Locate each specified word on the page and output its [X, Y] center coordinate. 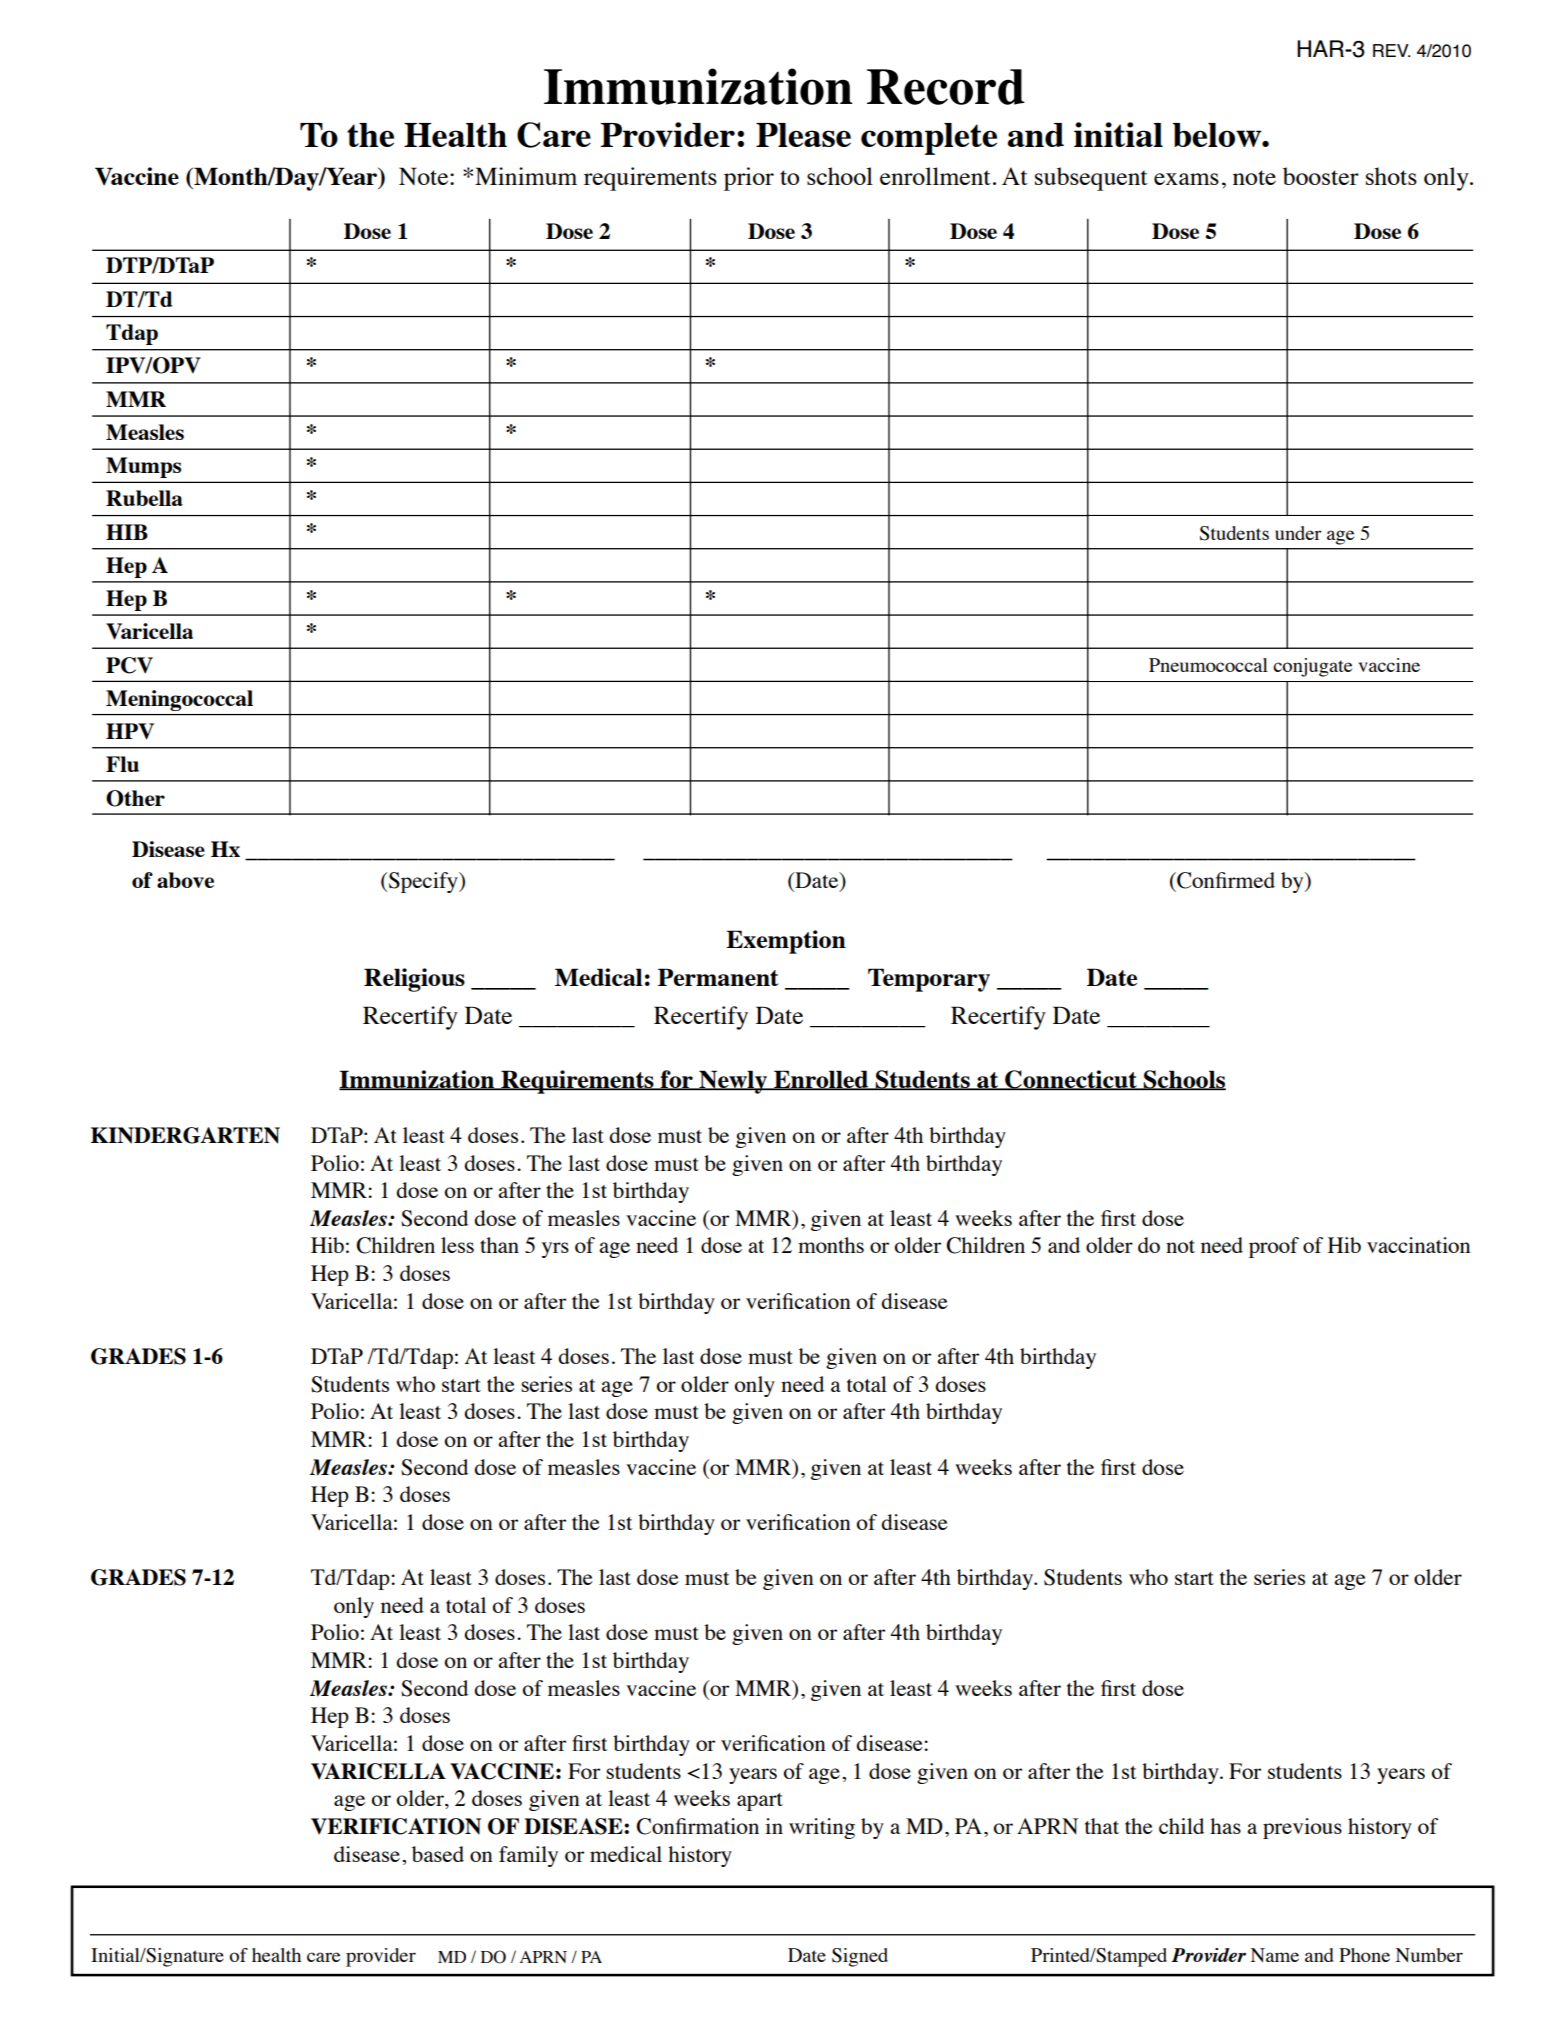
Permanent [718, 977]
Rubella [144, 498]
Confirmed [1225, 880]
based [438, 1854]
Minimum [526, 176]
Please [803, 135]
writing [822, 1828]
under [1298, 533]
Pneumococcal [1208, 665]
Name [1275, 1955]
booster [1321, 176]
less [457, 1245]
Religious [414, 980]
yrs [555, 1250]
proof [1274, 1247]
